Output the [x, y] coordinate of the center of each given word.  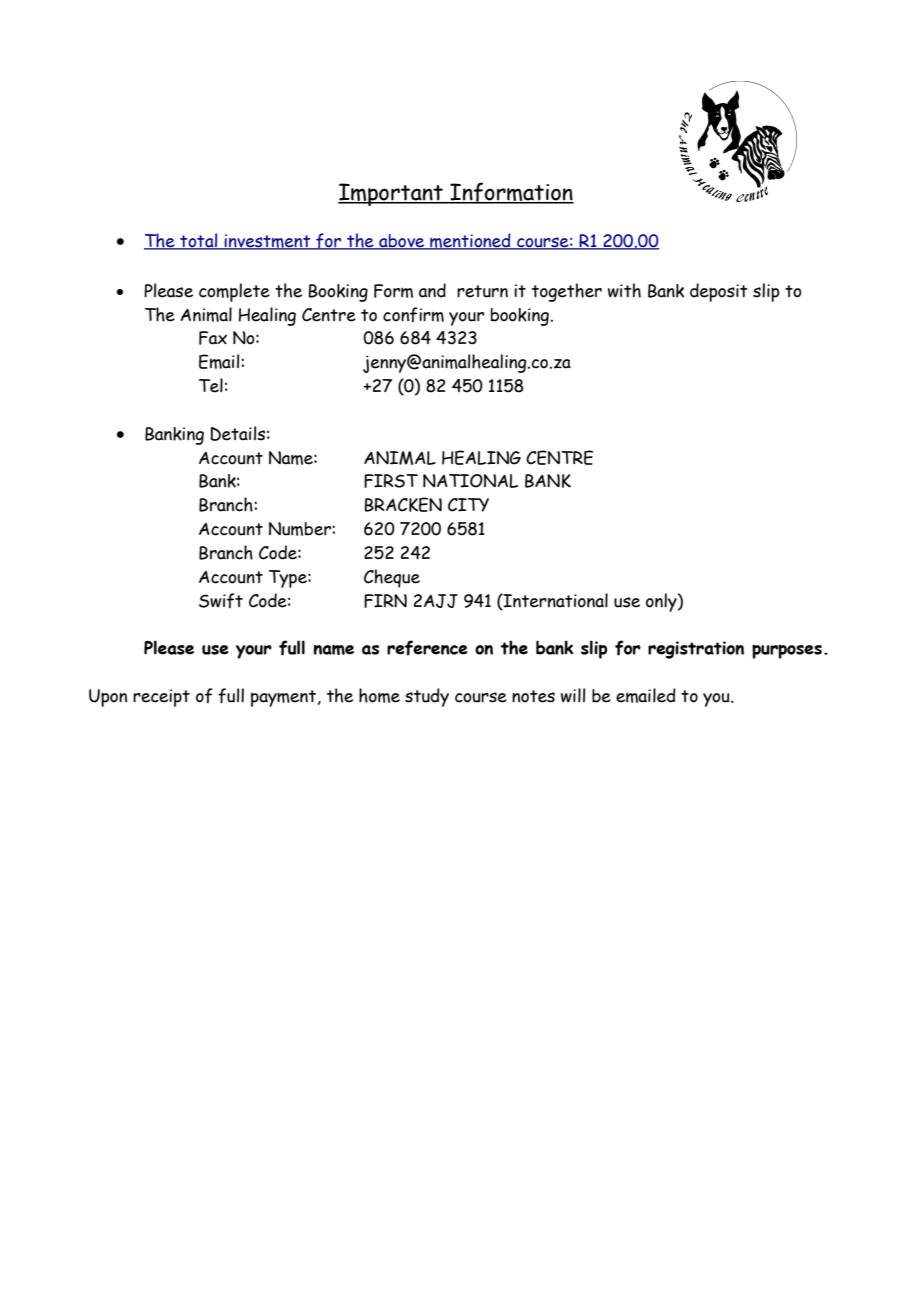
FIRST [391, 481]
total [199, 241]
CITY [468, 505]
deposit [719, 292]
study [427, 697]
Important [391, 194]
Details [237, 433]
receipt [161, 698]
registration [696, 650]
